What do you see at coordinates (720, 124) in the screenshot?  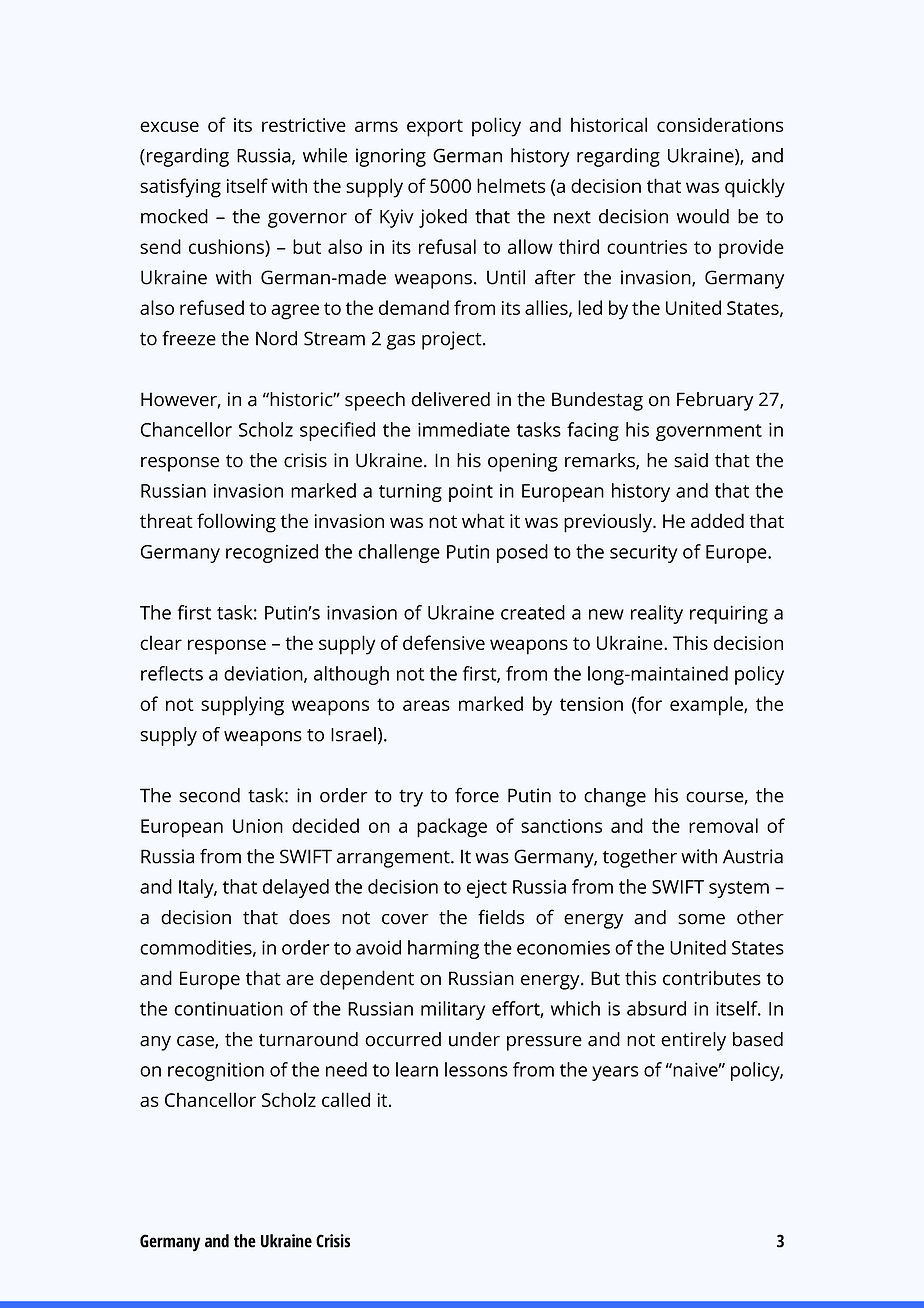 I see `considerations` at bounding box center [720, 124].
